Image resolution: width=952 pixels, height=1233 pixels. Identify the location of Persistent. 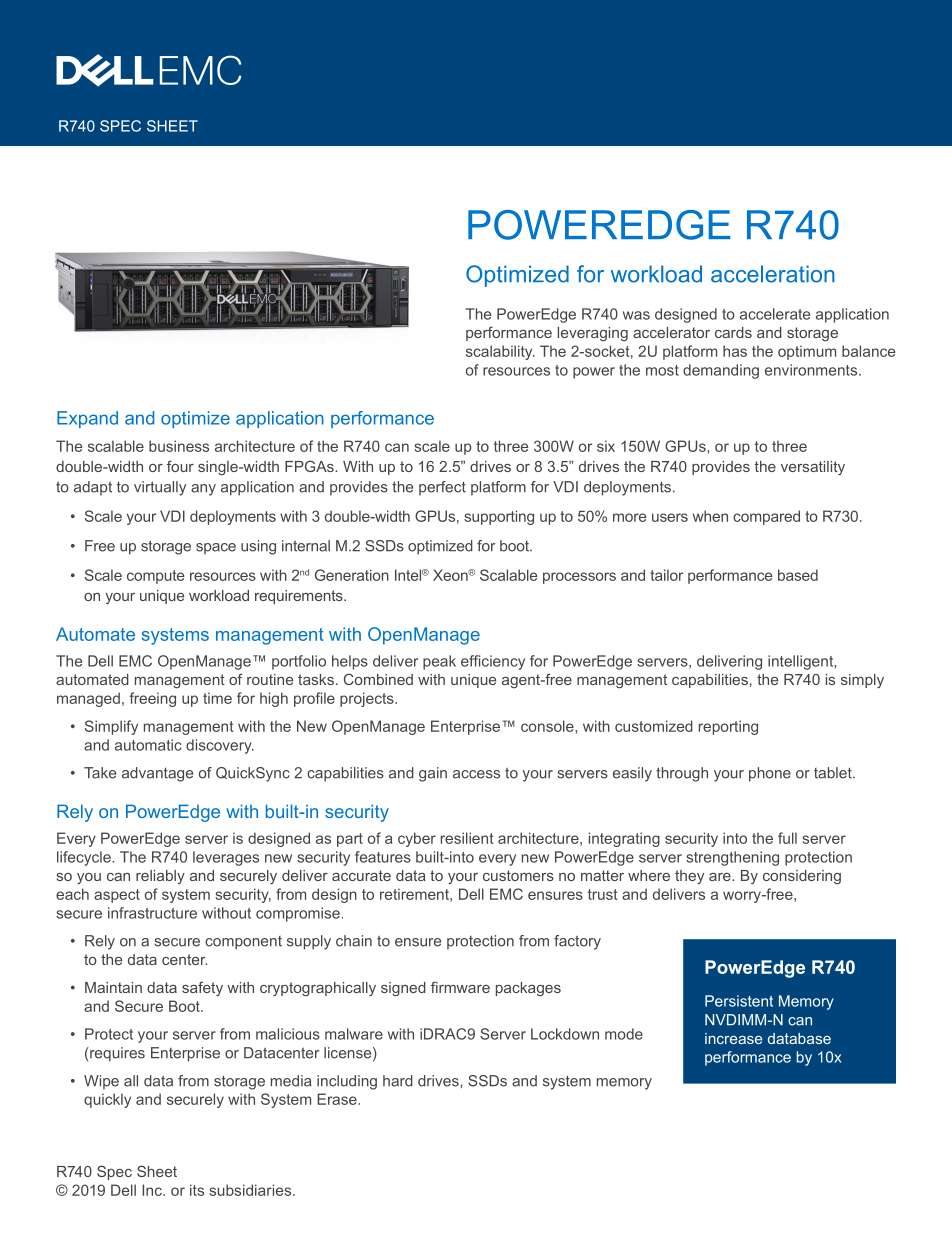
(739, 1001).
